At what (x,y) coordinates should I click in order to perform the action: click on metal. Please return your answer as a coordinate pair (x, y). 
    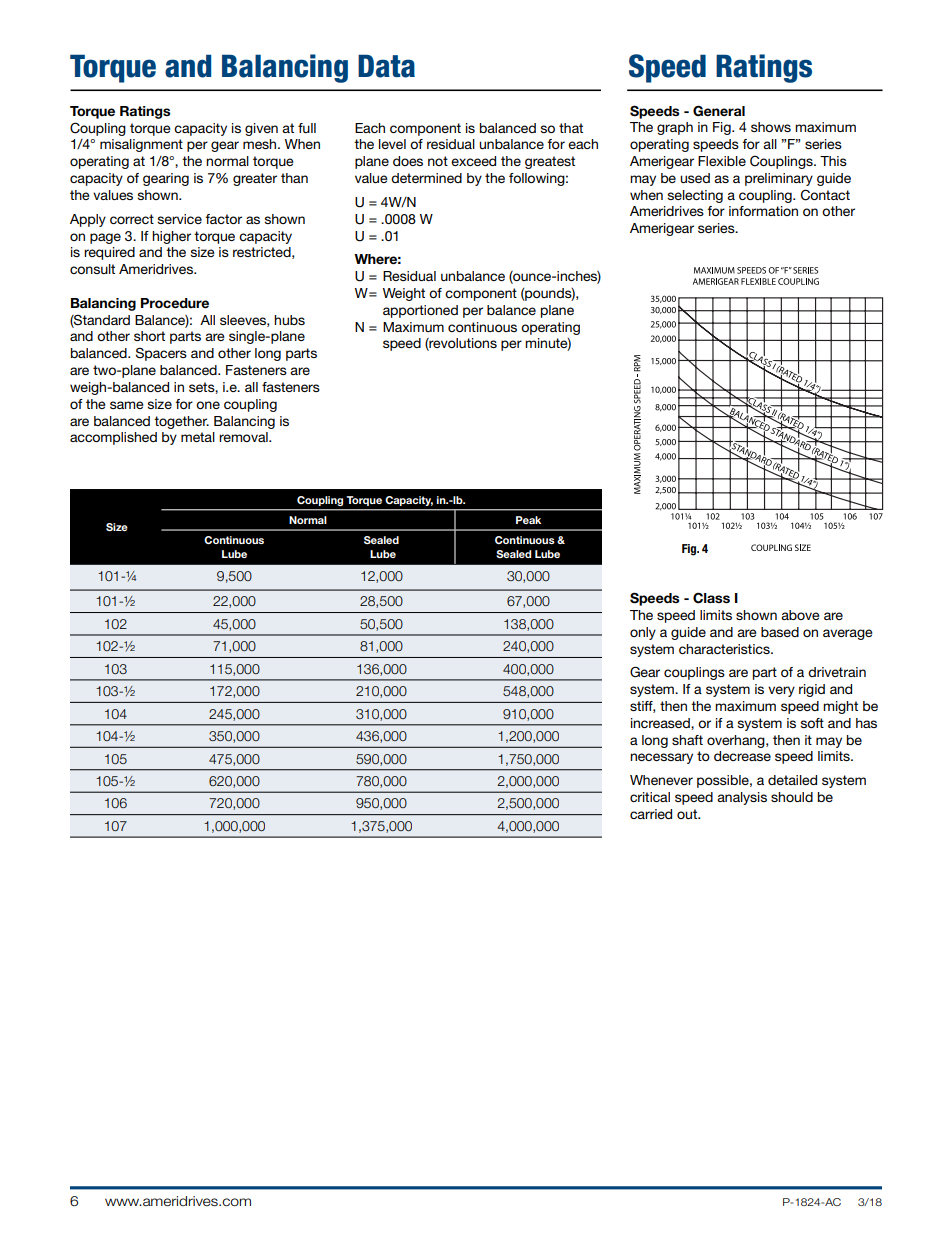
    Looking at the image, I should click on (198, 437).
